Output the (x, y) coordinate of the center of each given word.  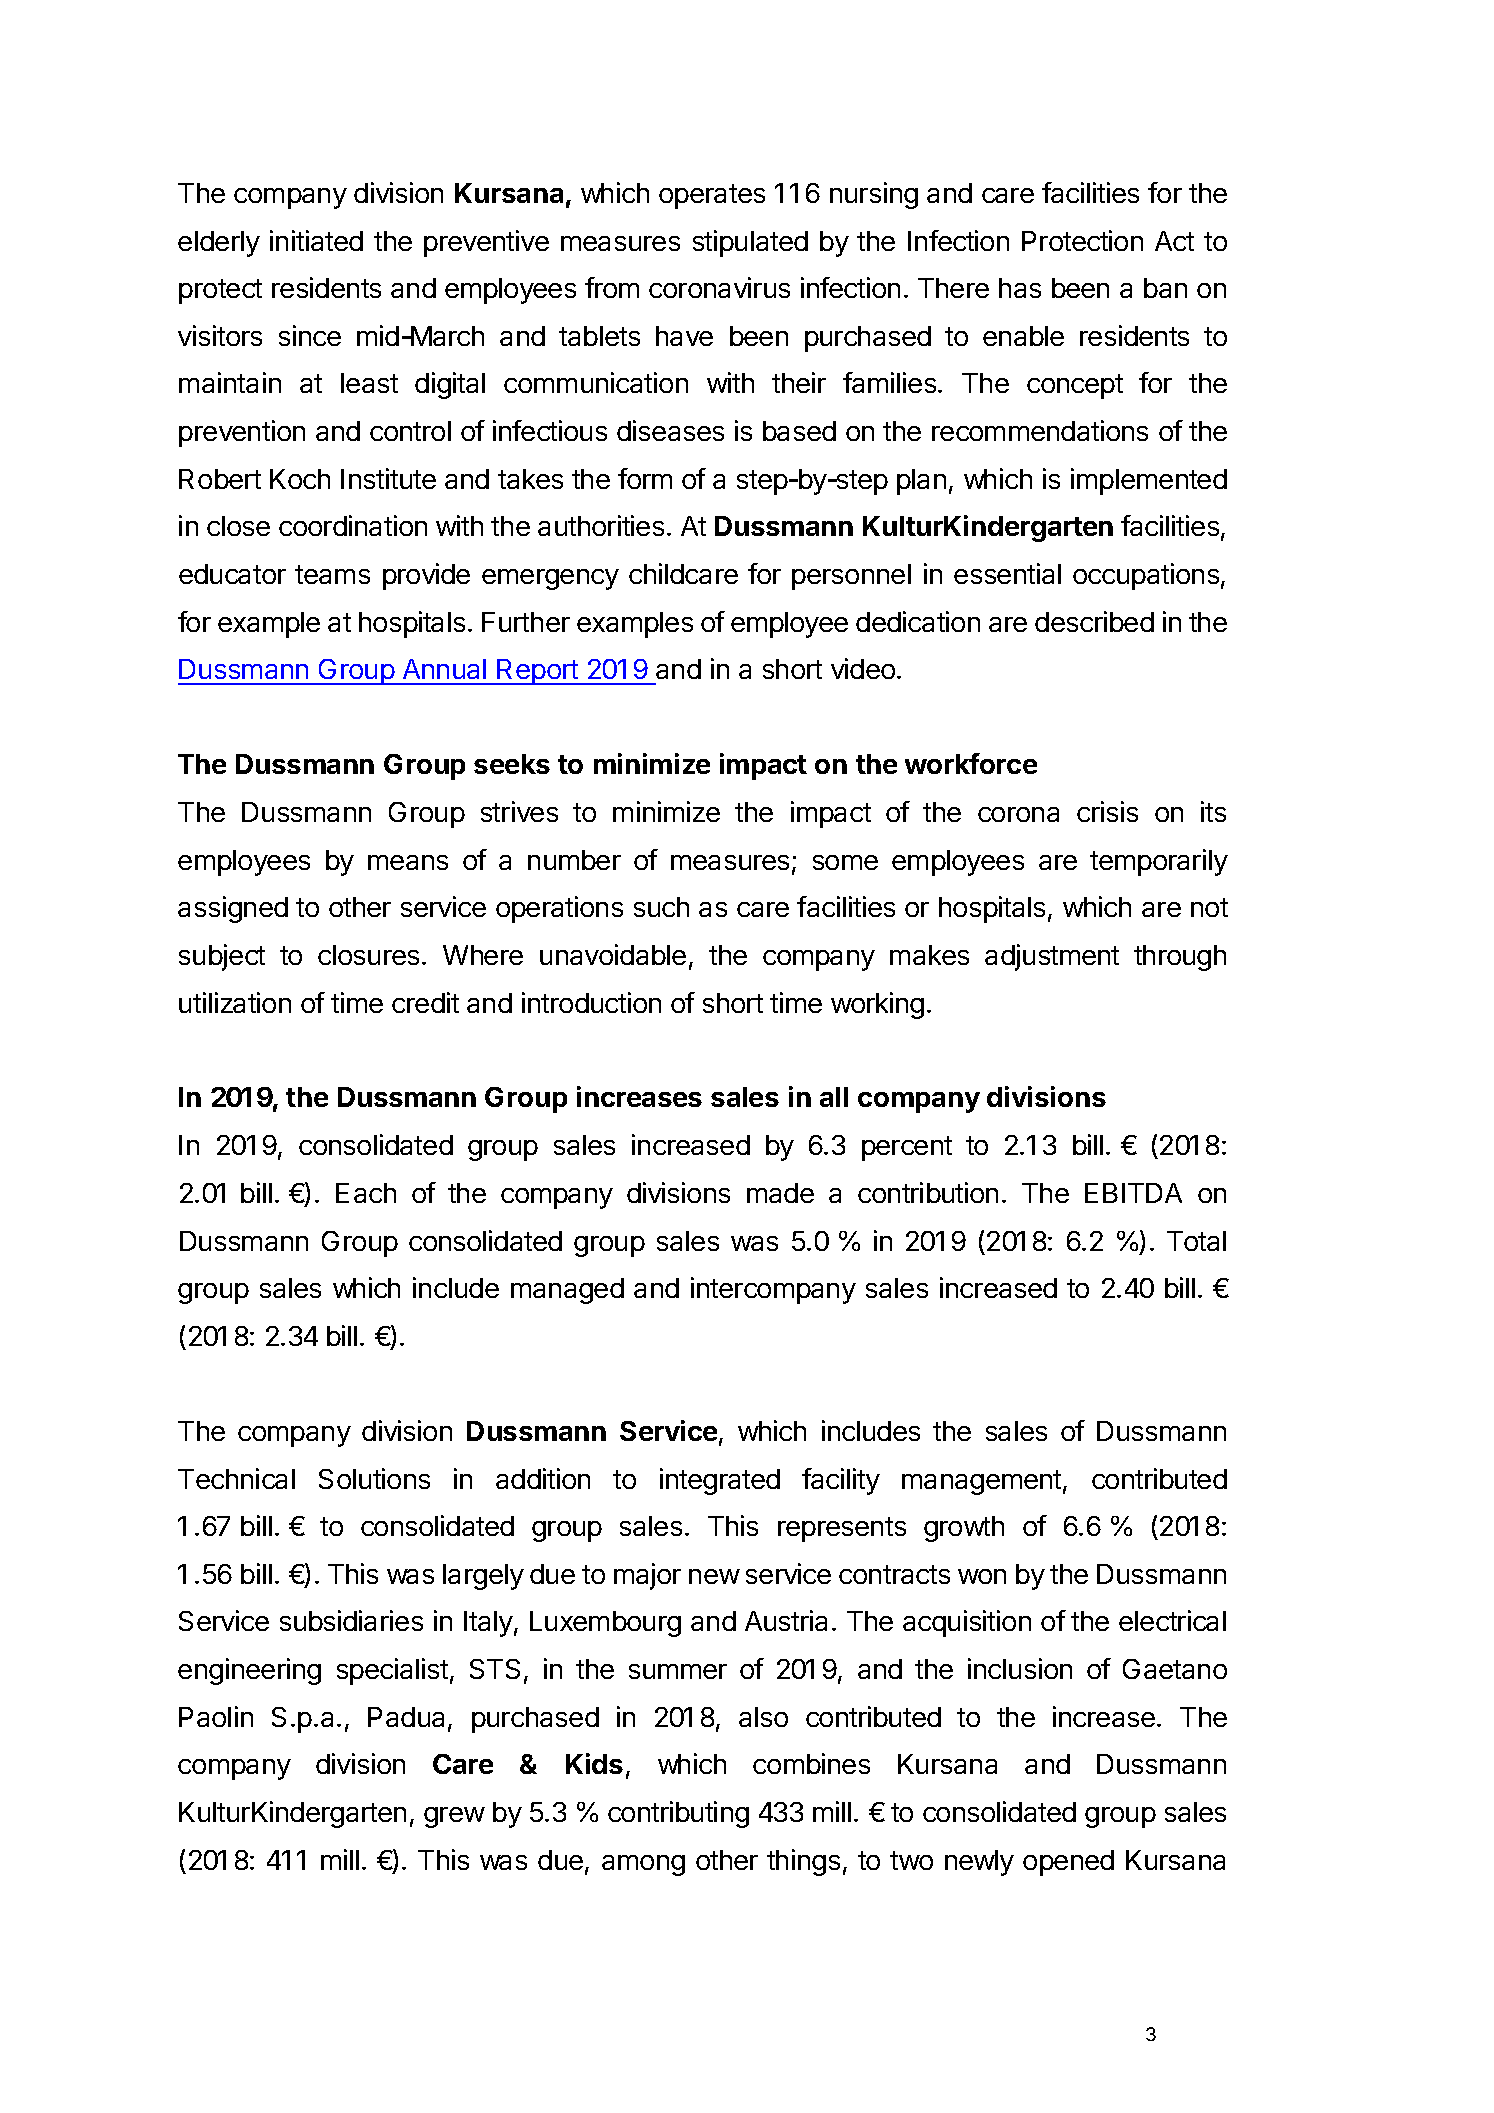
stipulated (750, 243)
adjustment (1052, 957)
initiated (316, 240)
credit (425, 1002)
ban (1165, 288)
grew (454, 1817)
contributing (678, 1814)
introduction (591, 1002)
